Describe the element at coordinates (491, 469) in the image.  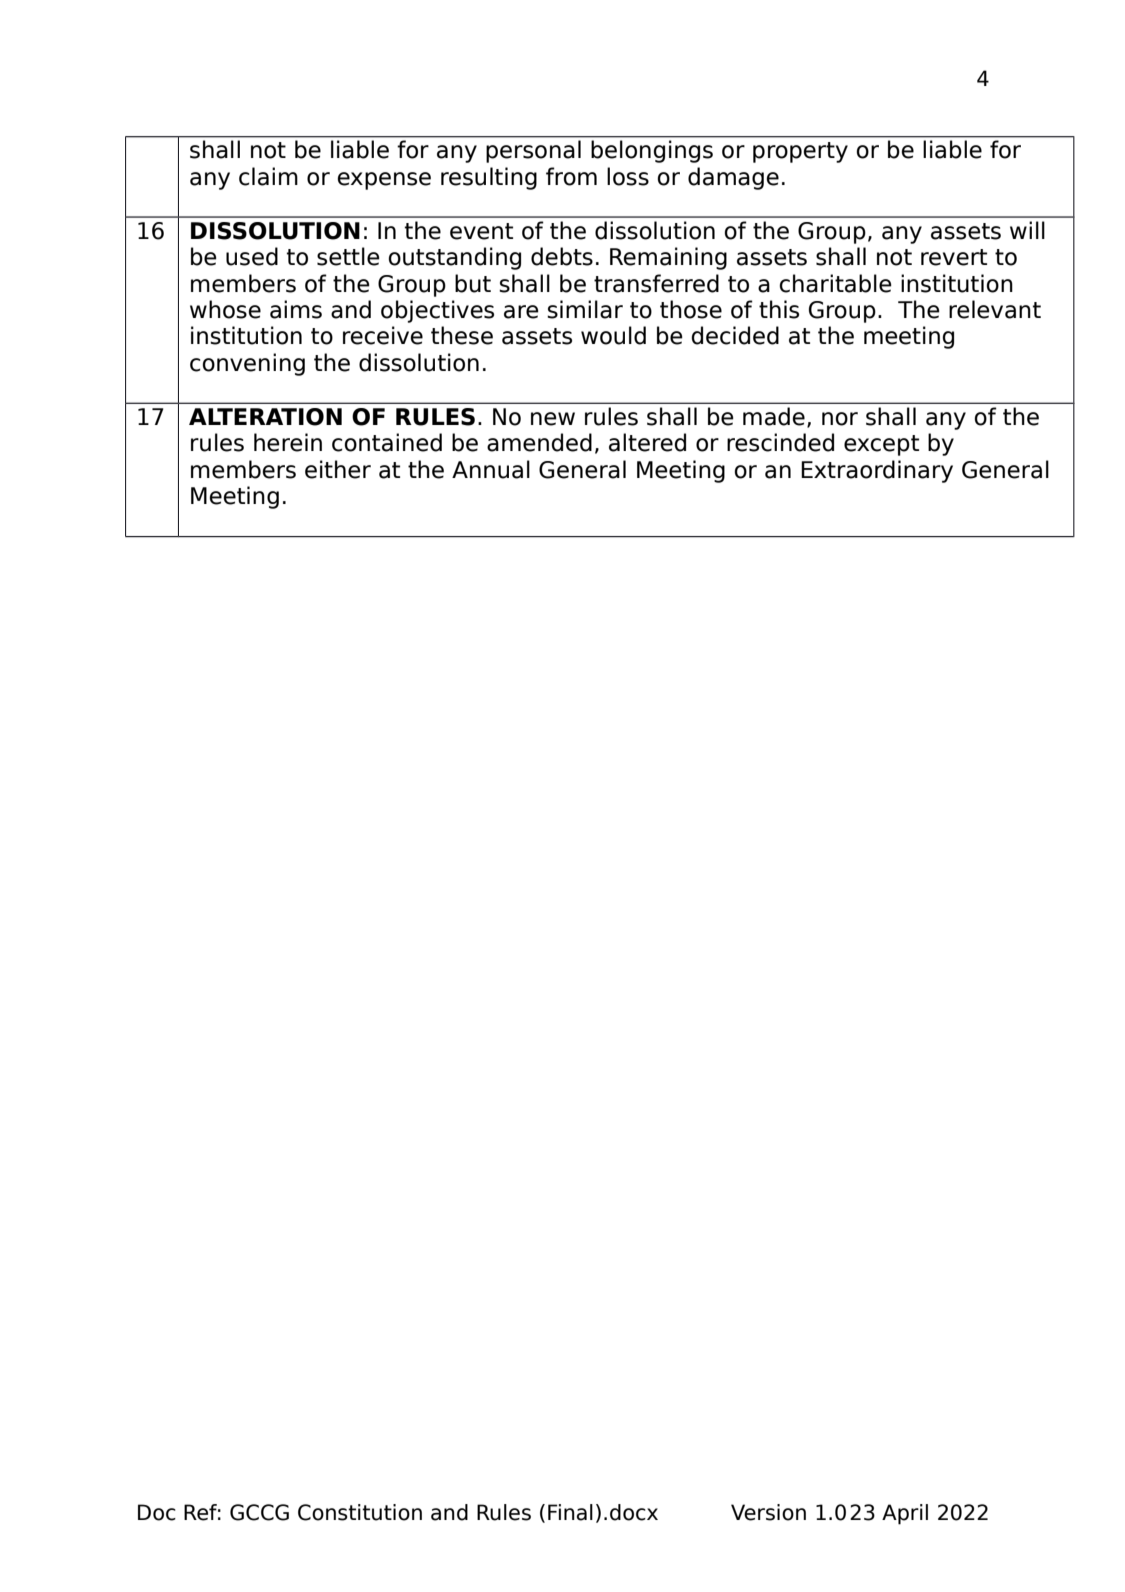
I see `Annual` at that location.
